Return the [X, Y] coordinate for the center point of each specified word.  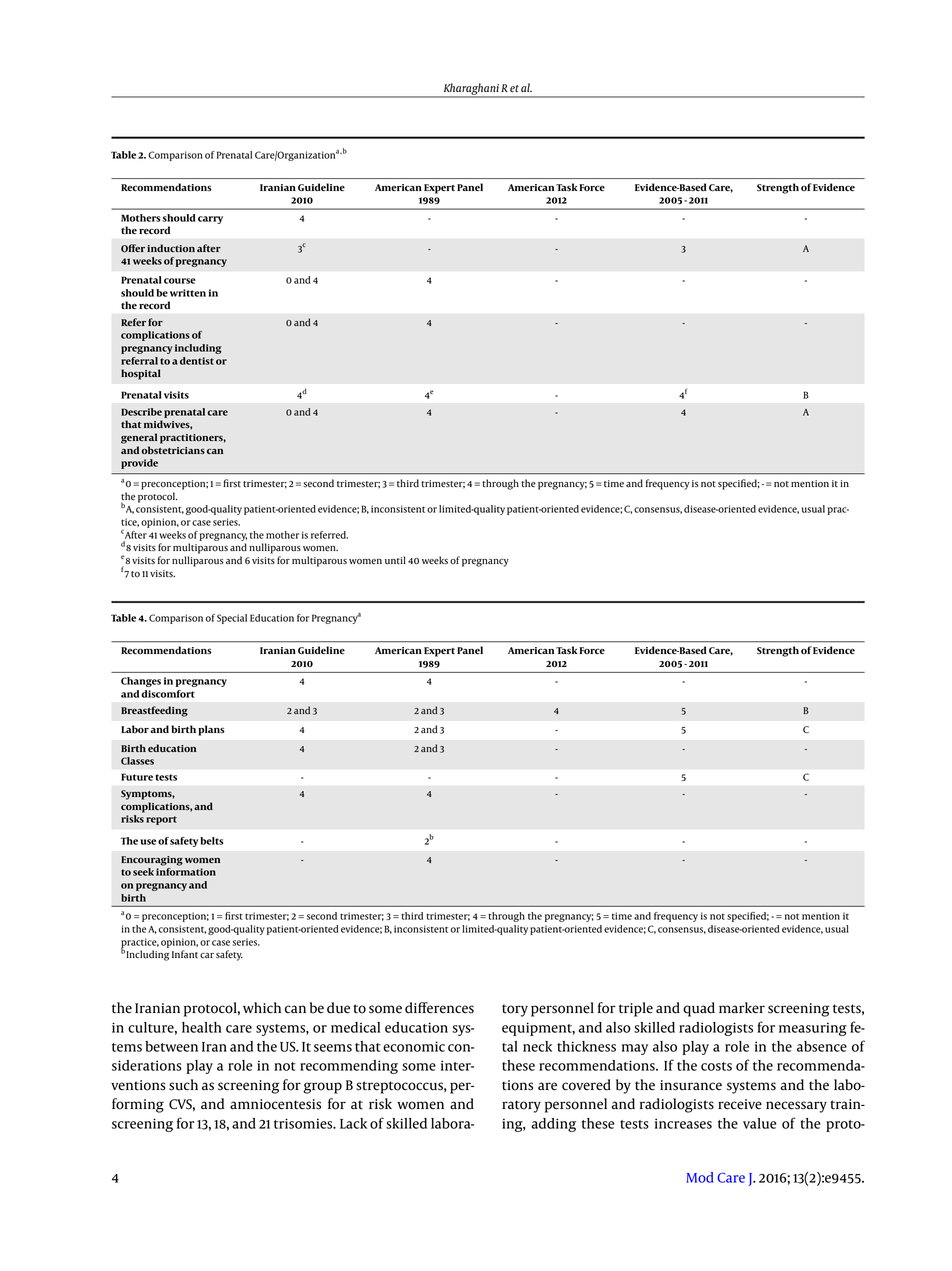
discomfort [168, 694]
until [395, 560]
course [180, 281]
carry [210, 220]
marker [742, 1008]
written [188, 293]
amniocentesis [275, 1104]
